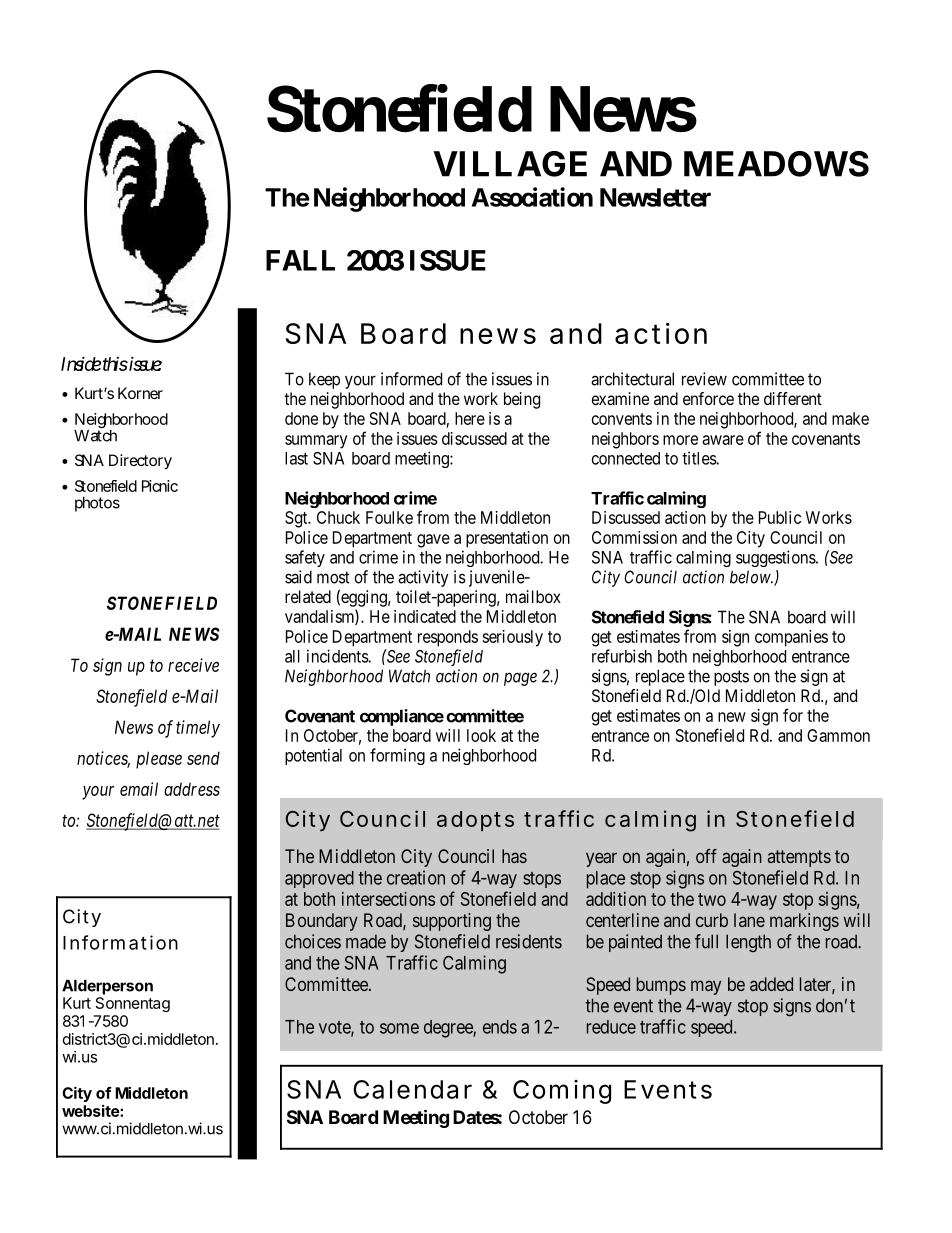 This image has width=952, height=1233. Describe the element at coordinates (510, 164) in the image. I see `VILLAGE` at that location.
